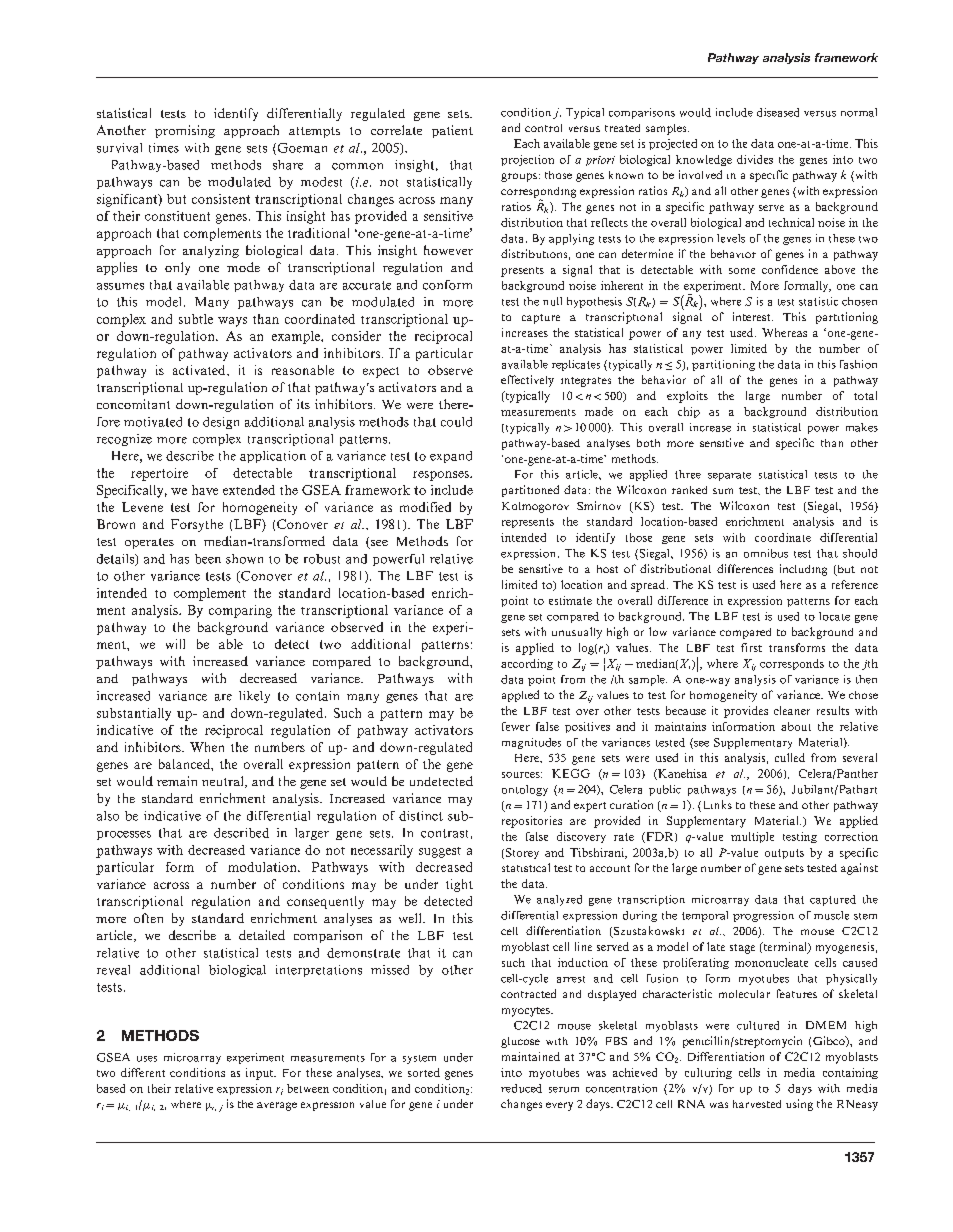 The width and height of the screenshot is (953, 1232). I want to click on divides, so click(755, 159).
